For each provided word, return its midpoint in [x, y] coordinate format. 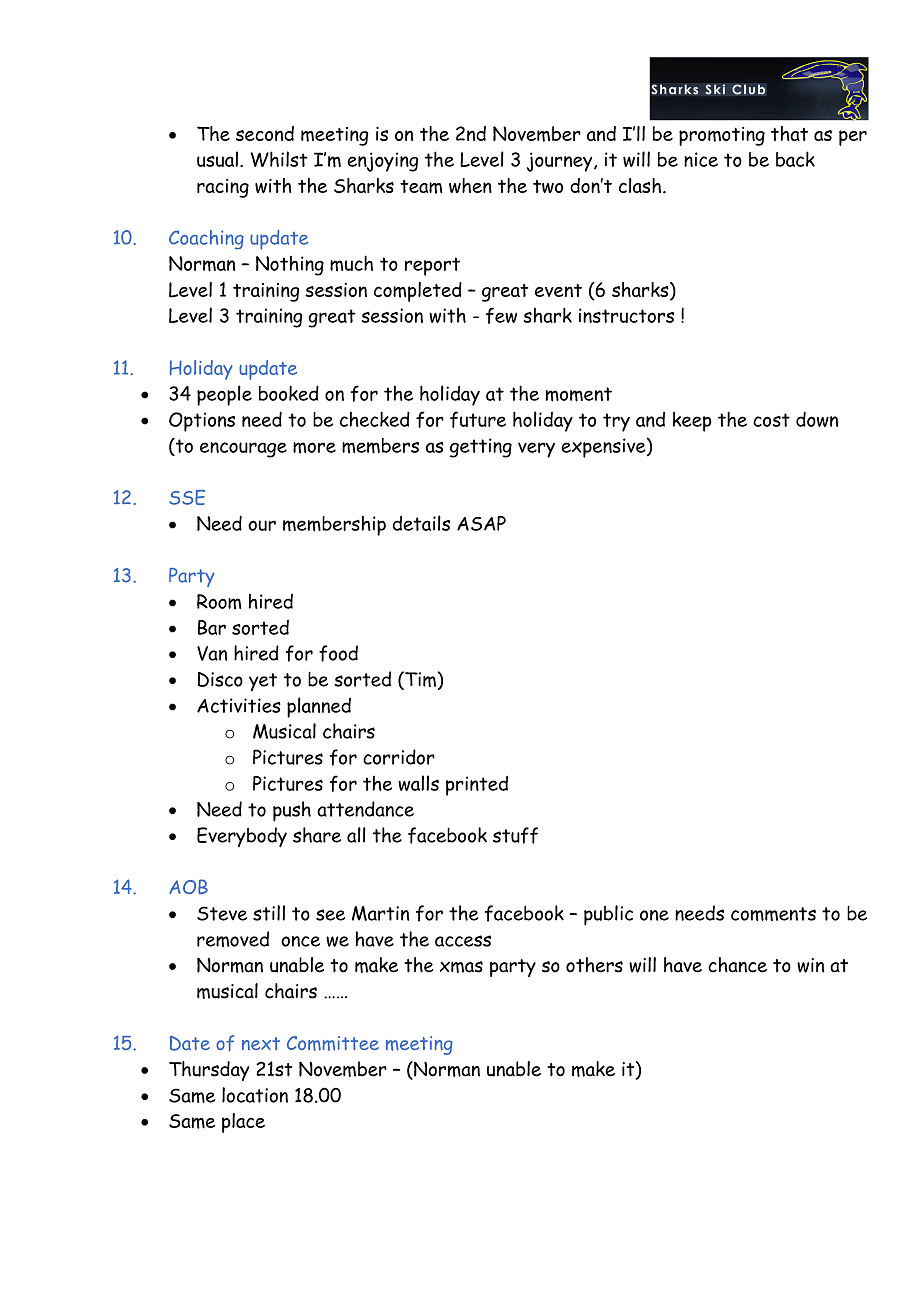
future [478, 419]
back [795, 159]
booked [289, 393]
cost [771, 420]
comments [773, 914]
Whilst [279, 159]
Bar [212, 627]
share [317, 835]
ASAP [481, 523]
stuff [515, 835]
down [817, 419]
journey [561, 162]
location [255, 1095]
